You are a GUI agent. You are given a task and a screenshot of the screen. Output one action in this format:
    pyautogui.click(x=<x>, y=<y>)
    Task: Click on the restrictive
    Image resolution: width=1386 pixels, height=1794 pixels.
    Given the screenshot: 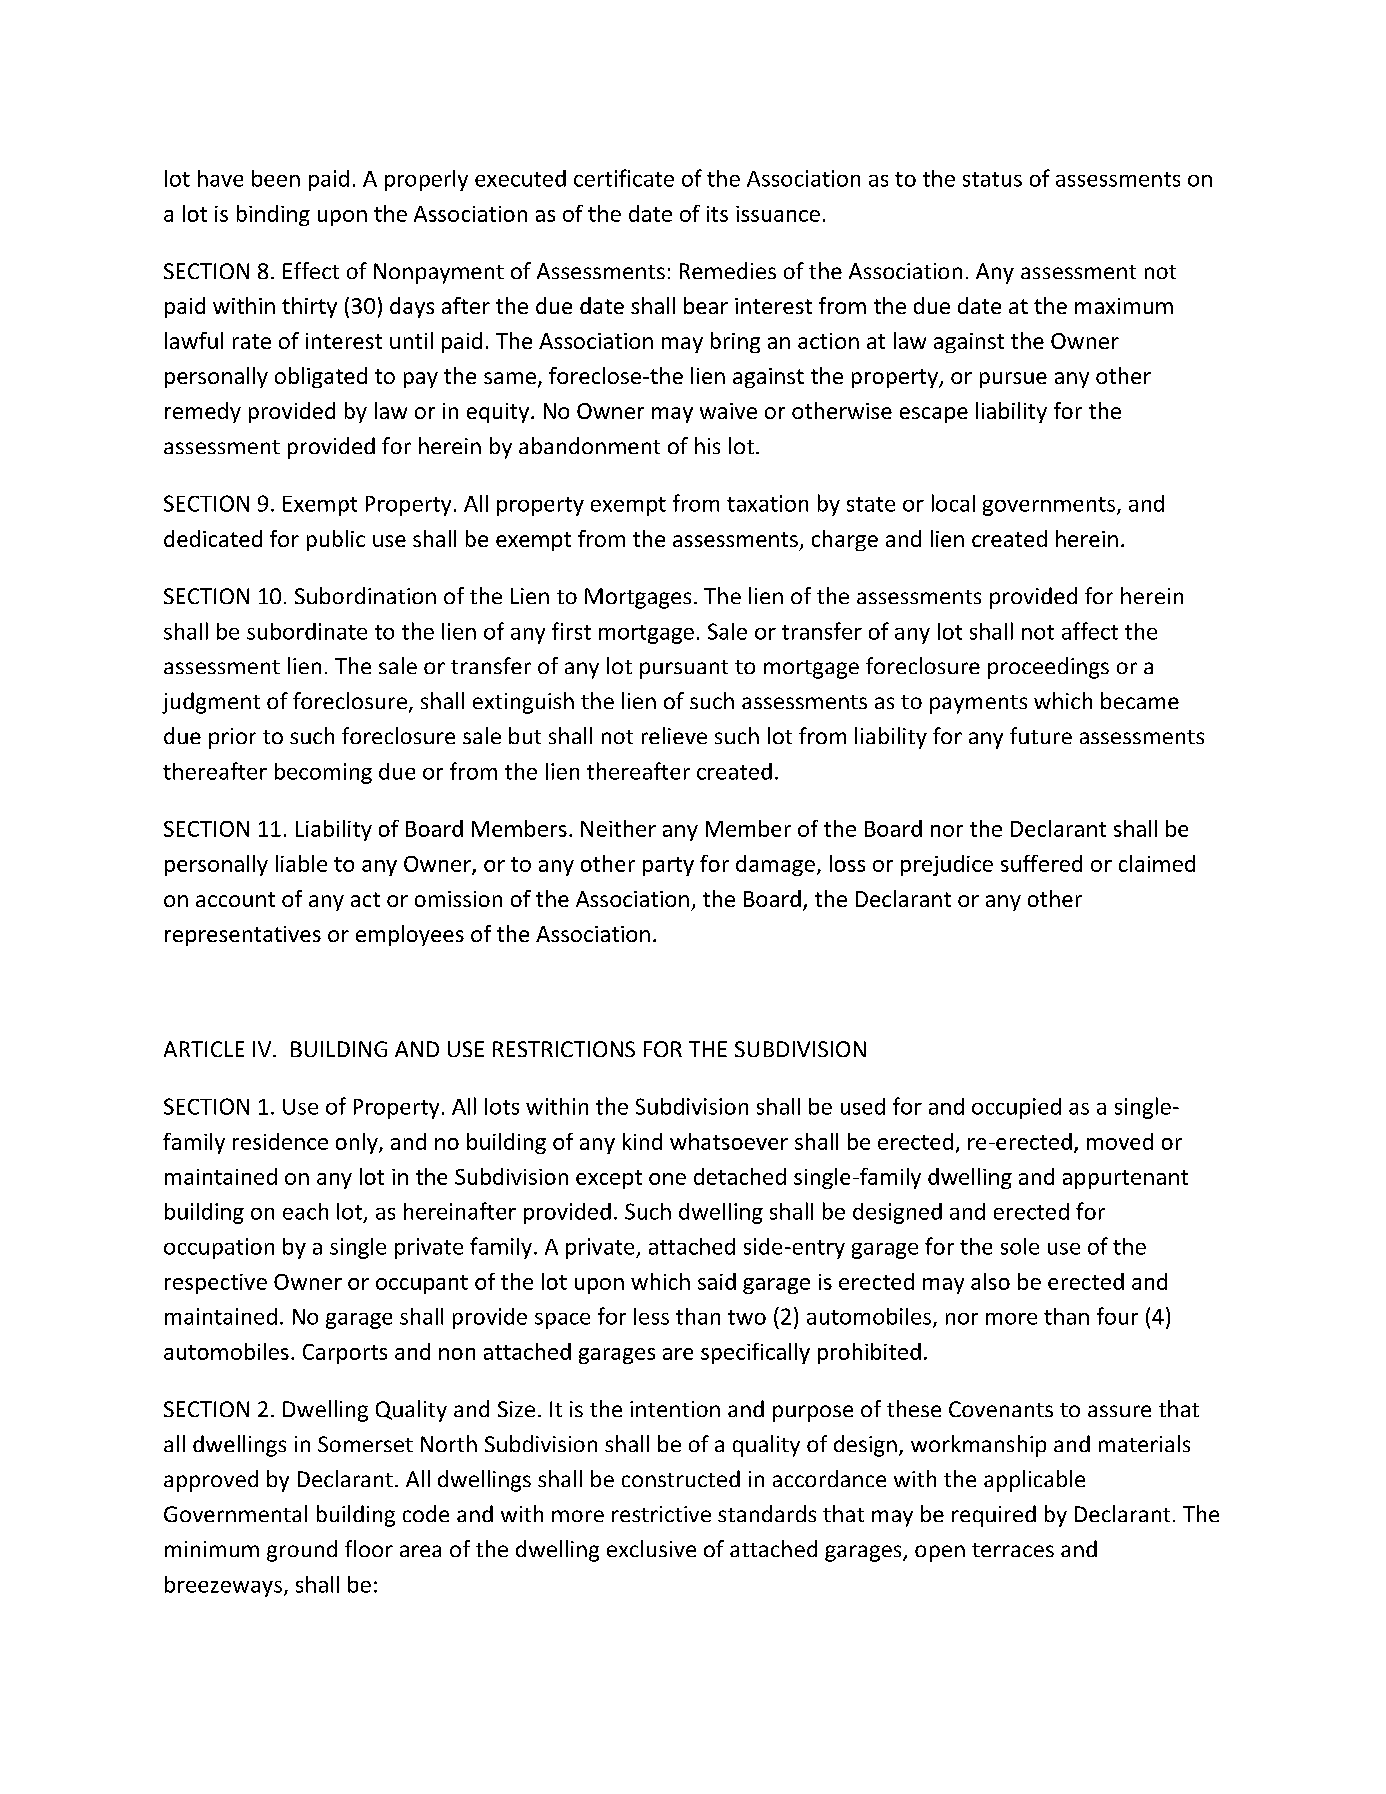 What is the action you would take?
    pyautogui.click(x=661, y=1514)
